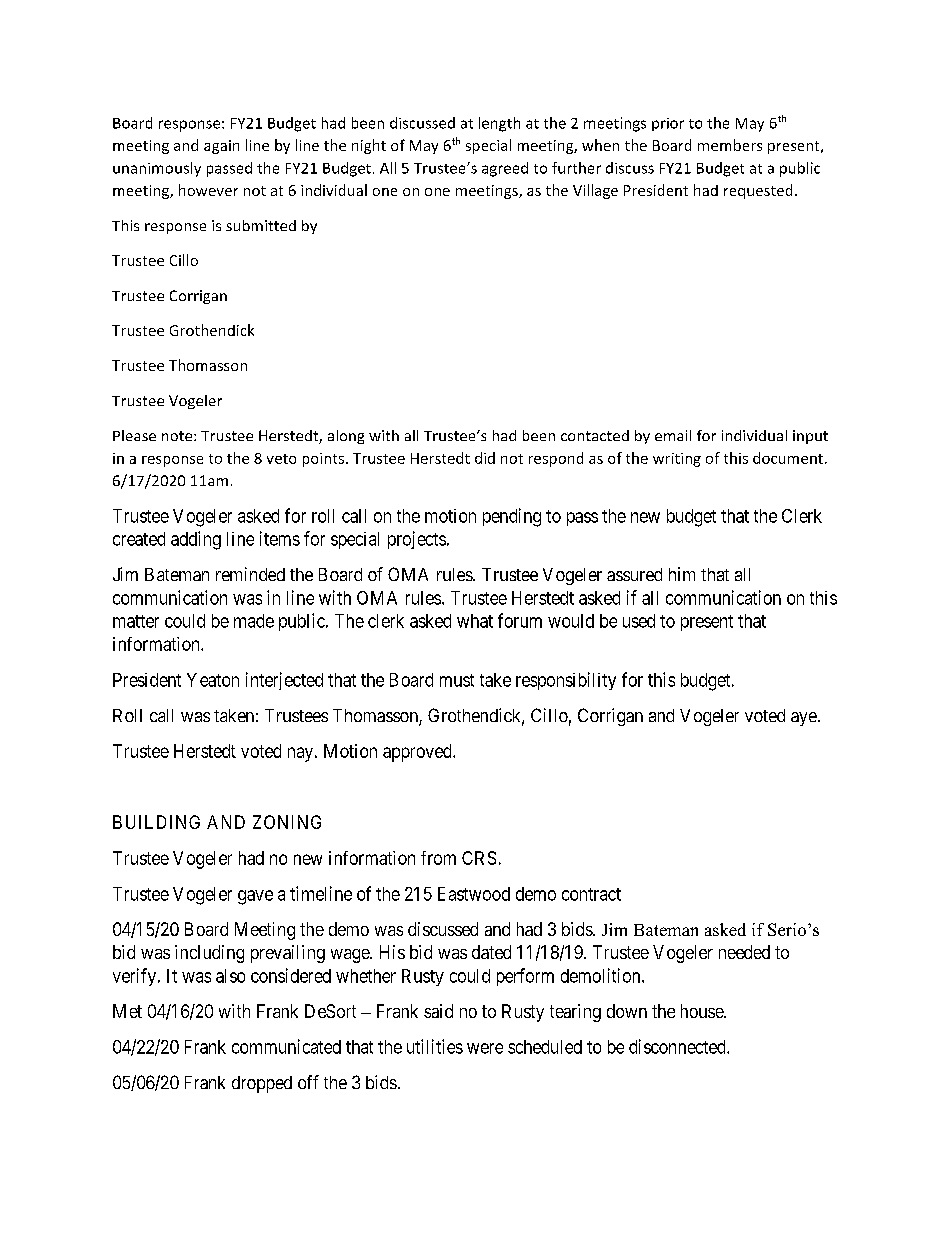 This screenshot has width=952, height=1233. Describe the element at coordinates (591, 894) in the screenshot. I see `contract` at that location.
